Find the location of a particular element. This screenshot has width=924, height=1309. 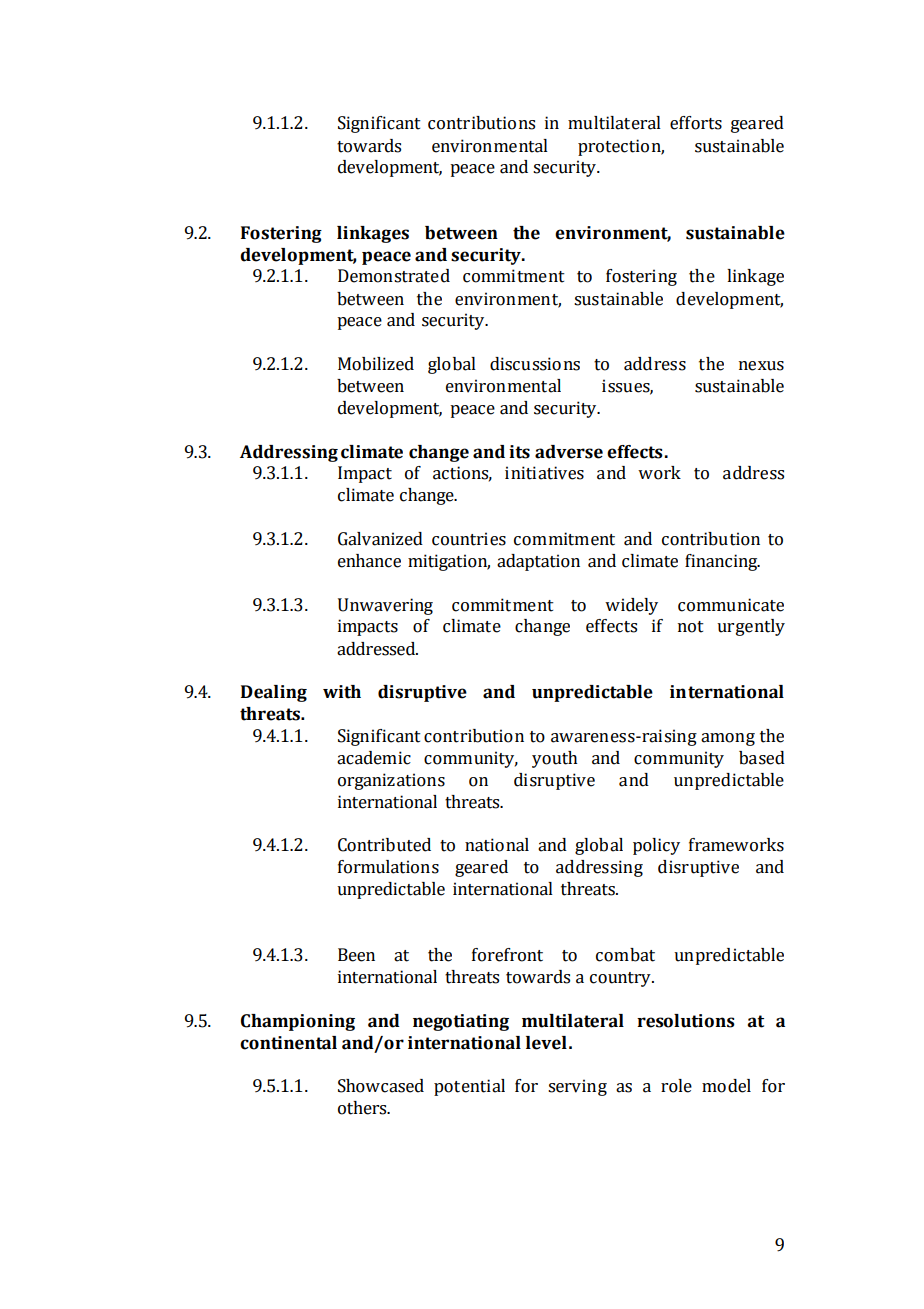

adaptation is located at coordinates (538, 562).
